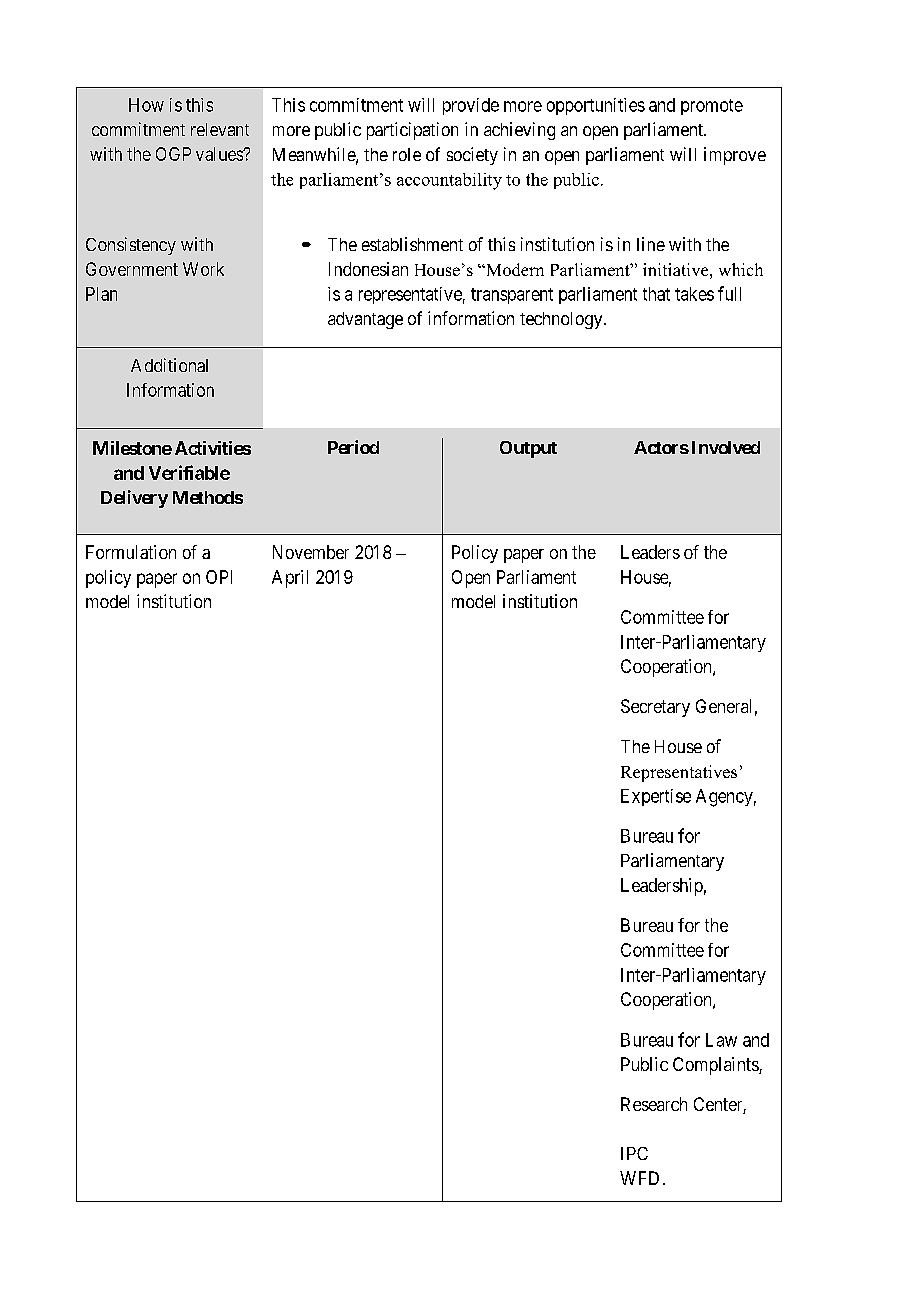  Describe the element at coordinates (656, 797) in the screenshot. I see `Expertise` at that location.
